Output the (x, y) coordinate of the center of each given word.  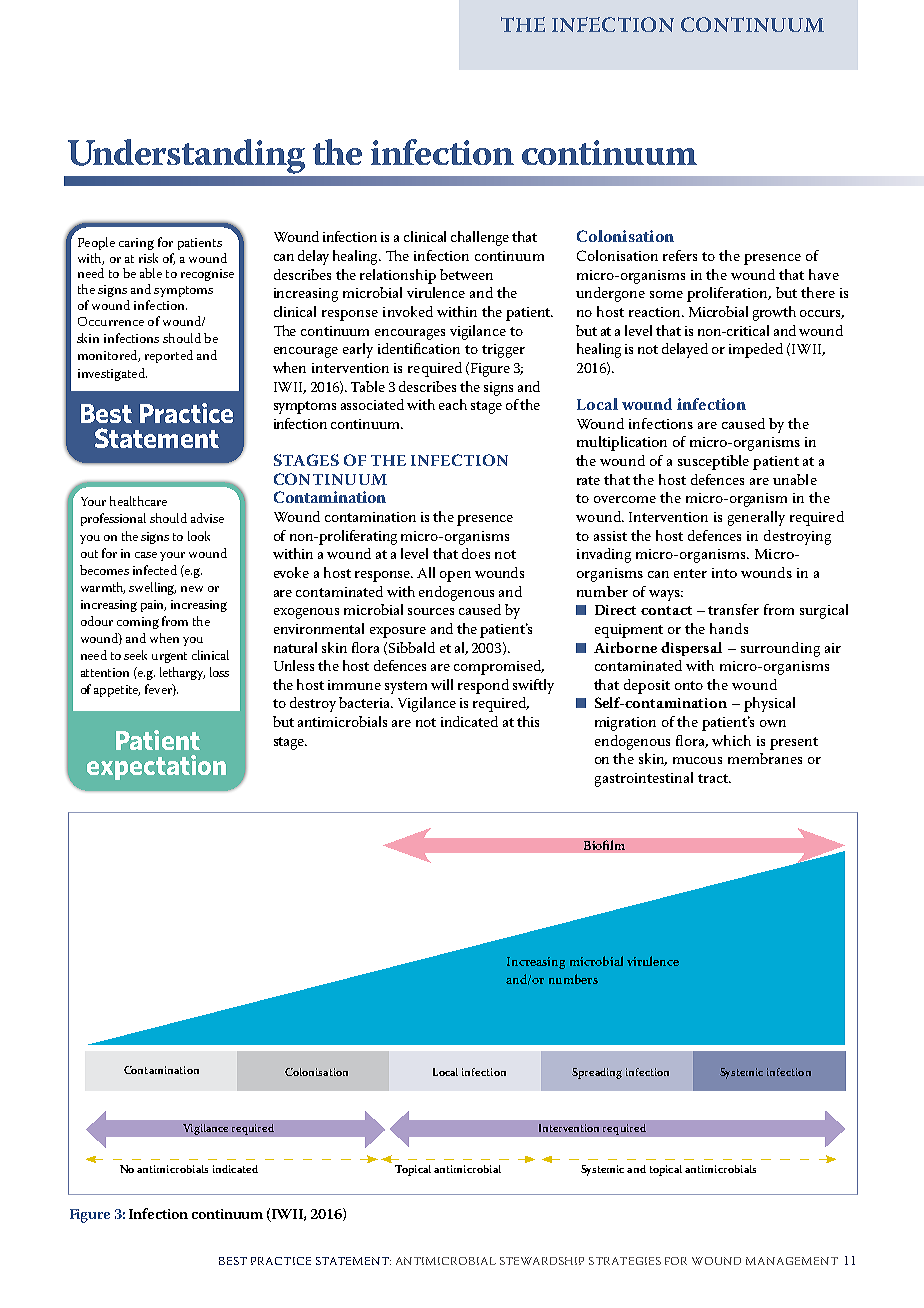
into (724, 573)
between (466, 274)
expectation (156, 767)
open (455, 576)
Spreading (597, 1073)
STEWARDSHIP (542, 1261)
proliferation (729, 294)
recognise (207, 275)
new (192, 589)
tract (714, 778)
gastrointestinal (644, 779)
